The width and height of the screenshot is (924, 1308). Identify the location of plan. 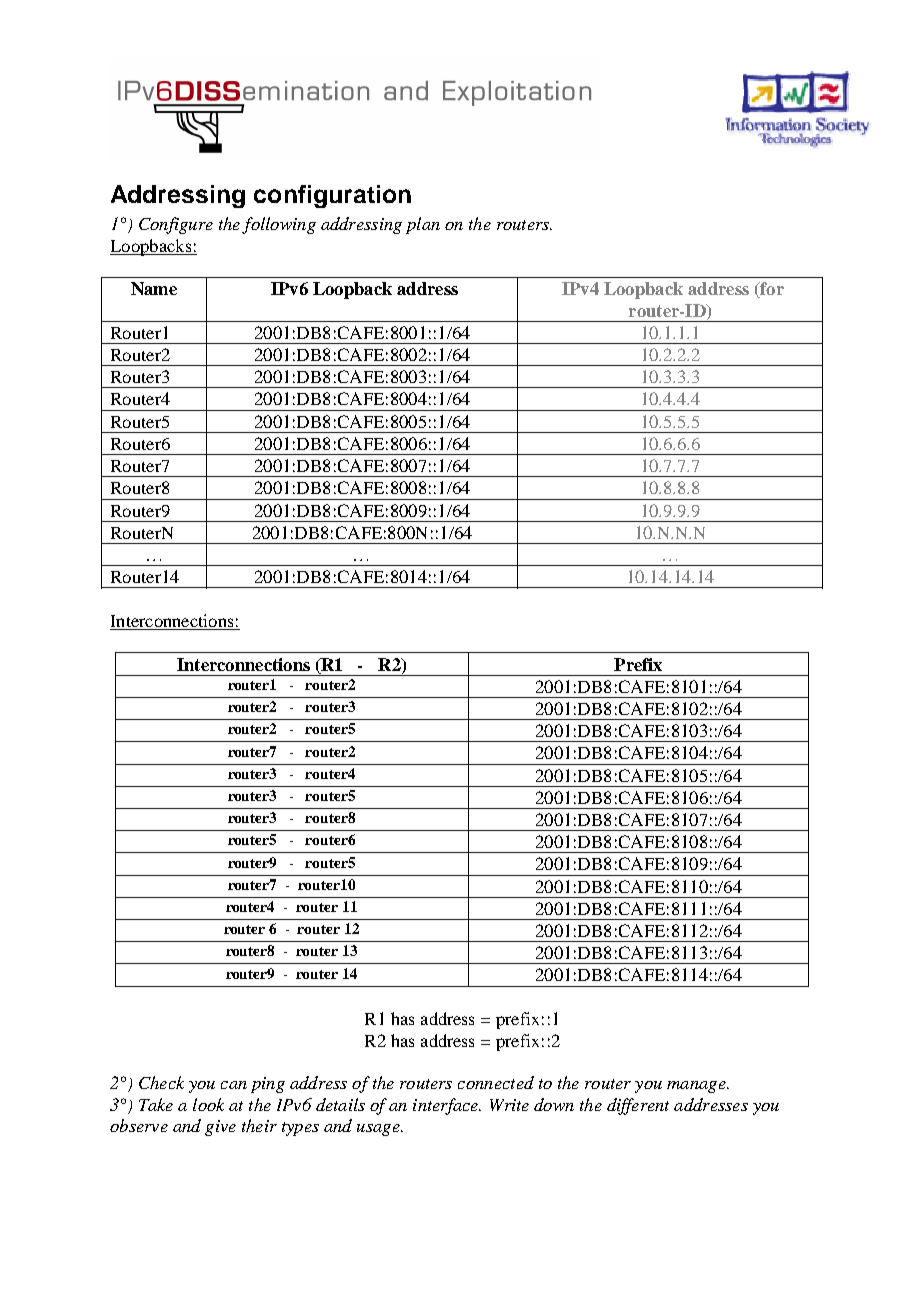
(423, 225).
